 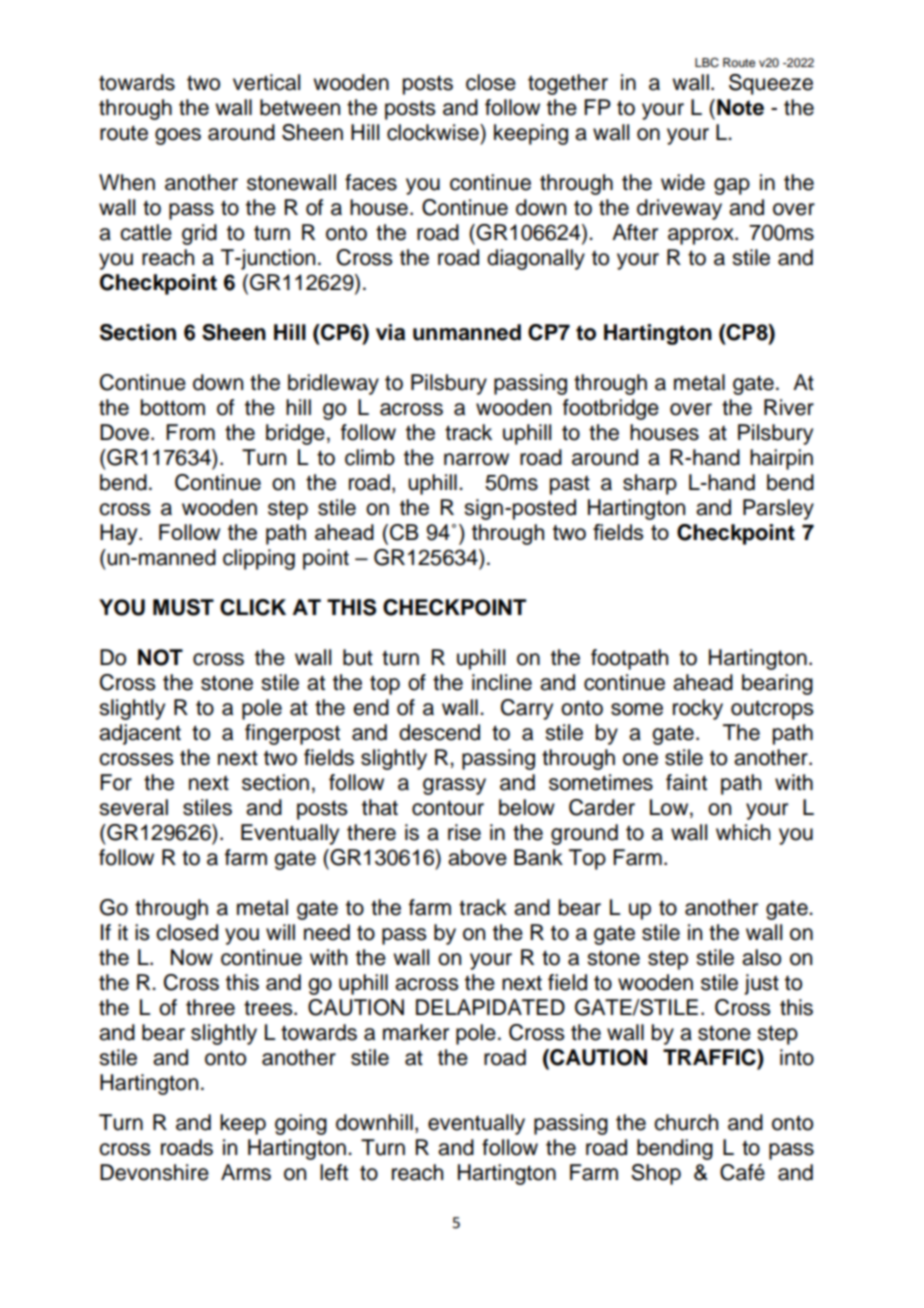 What do you see at coordinates (434, 132) in the screenshot?
I see `clockwise` at bounding box center [434, 132].
